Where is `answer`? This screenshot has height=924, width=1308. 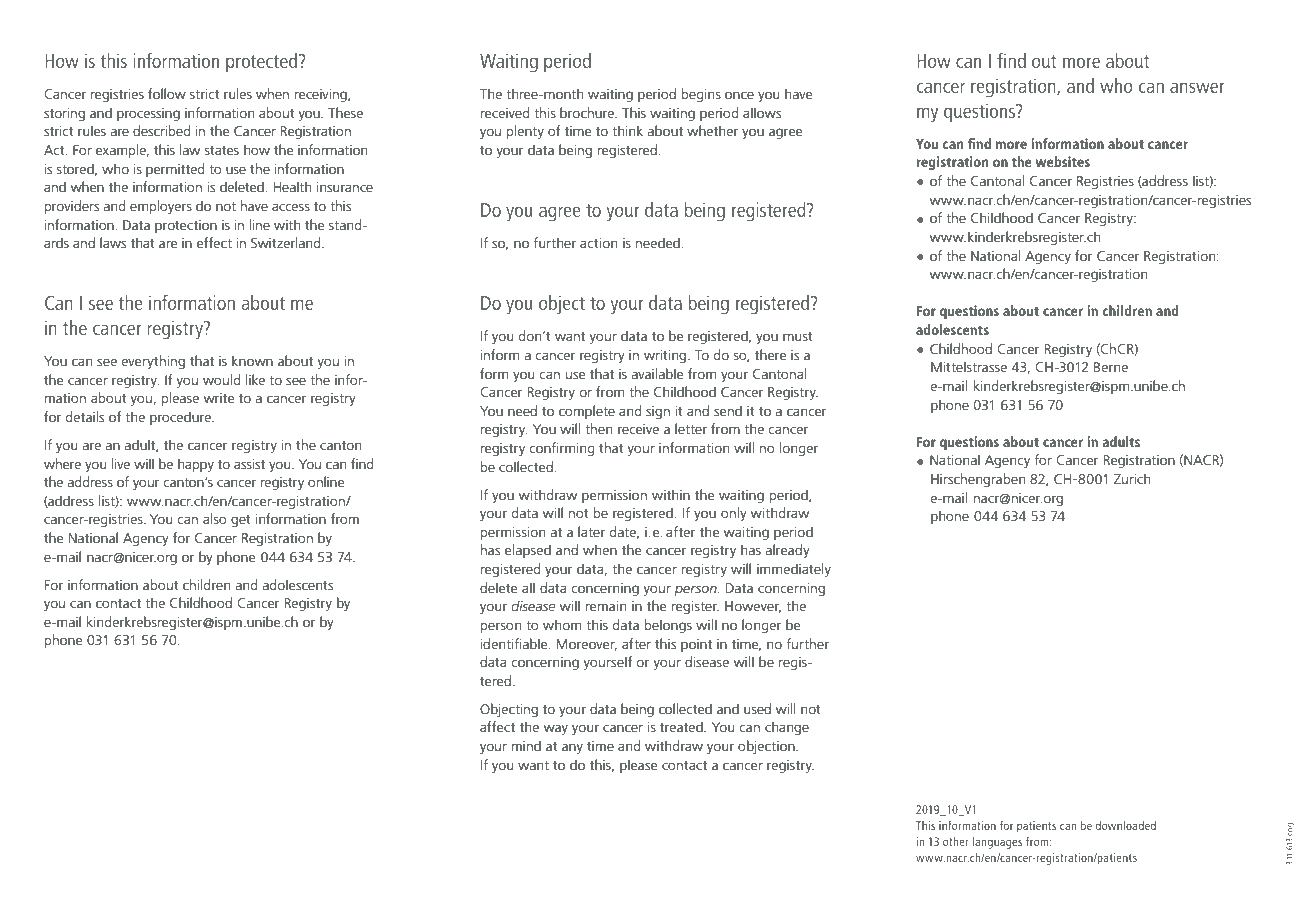
answer is located at coordinates (1197, 87).
